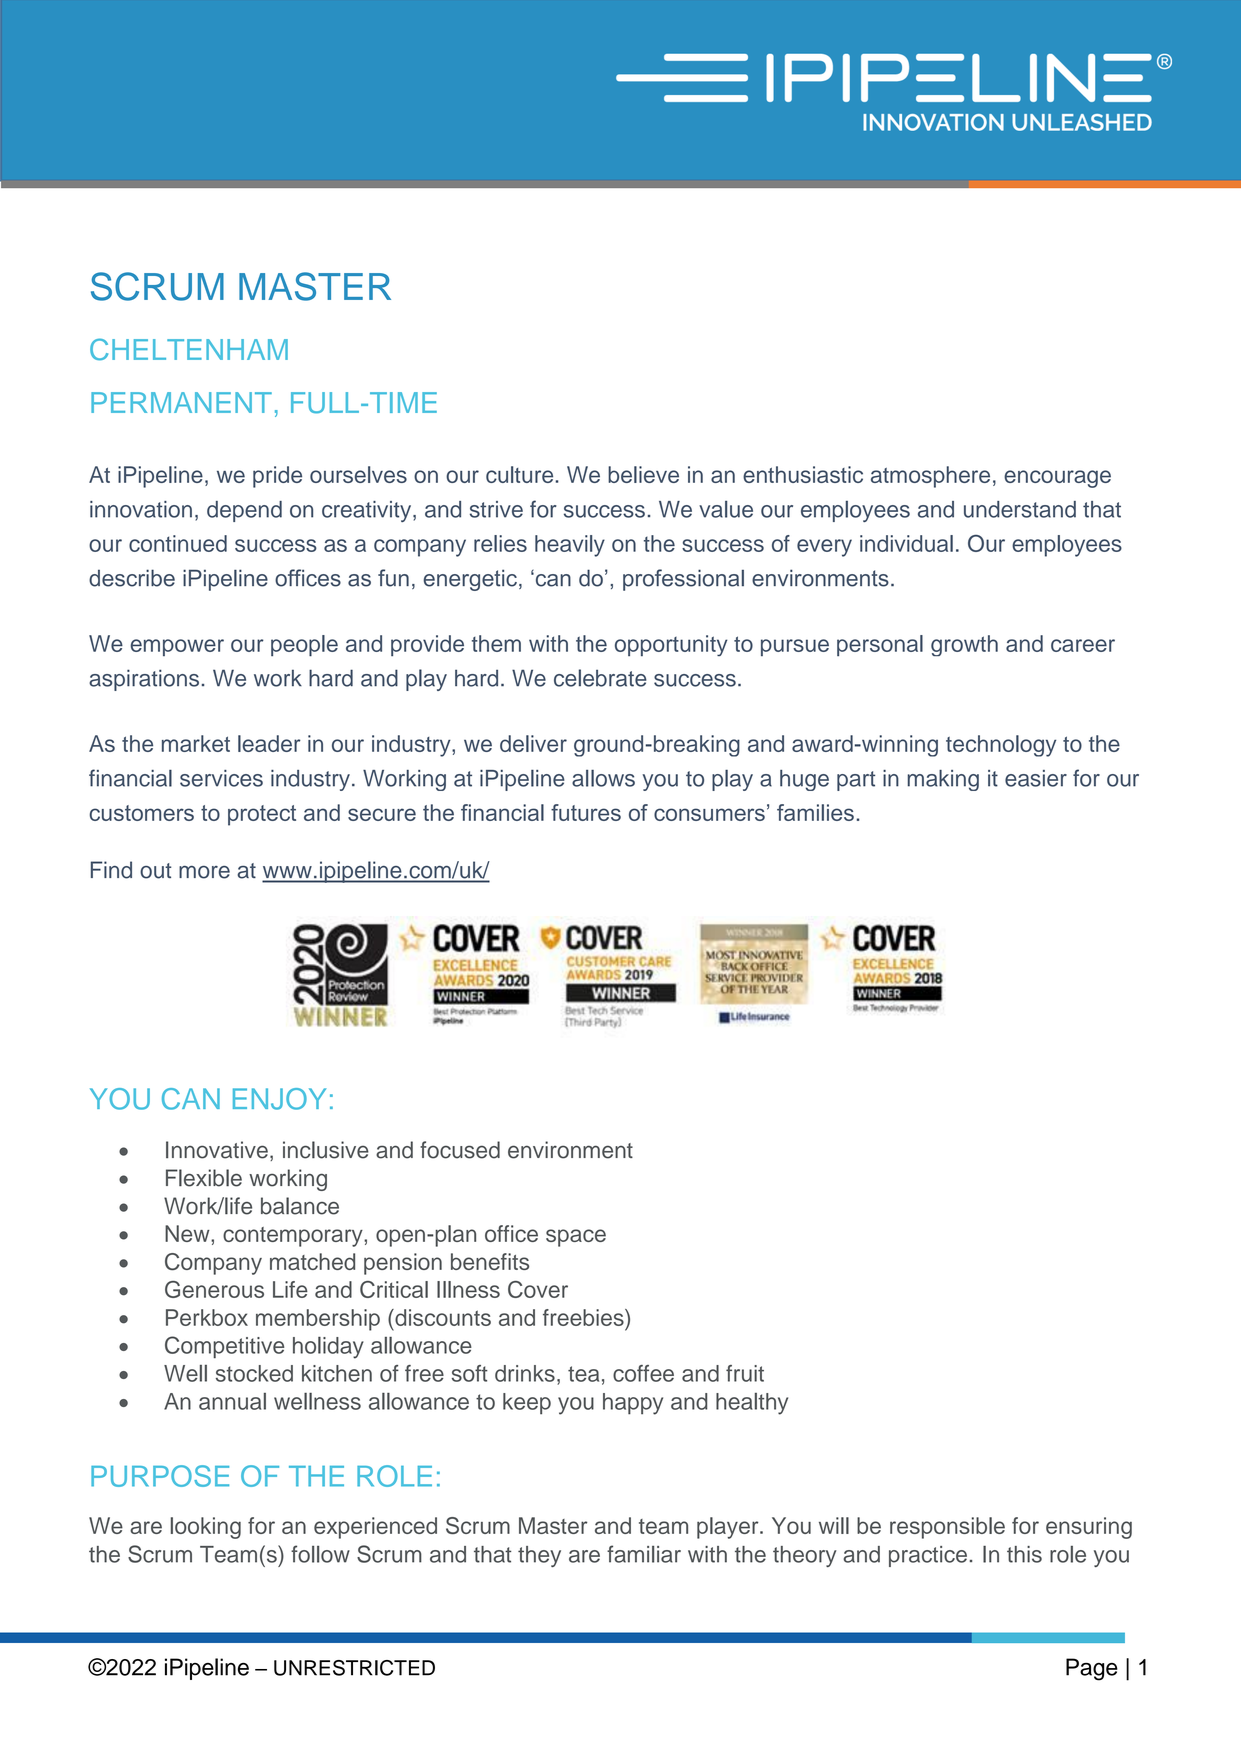 Image resolution: width=1241 pixels, height=1755 pixels. Describe the element at coordinates (586, 812) in the screenshot. I see `futures` at that location.
